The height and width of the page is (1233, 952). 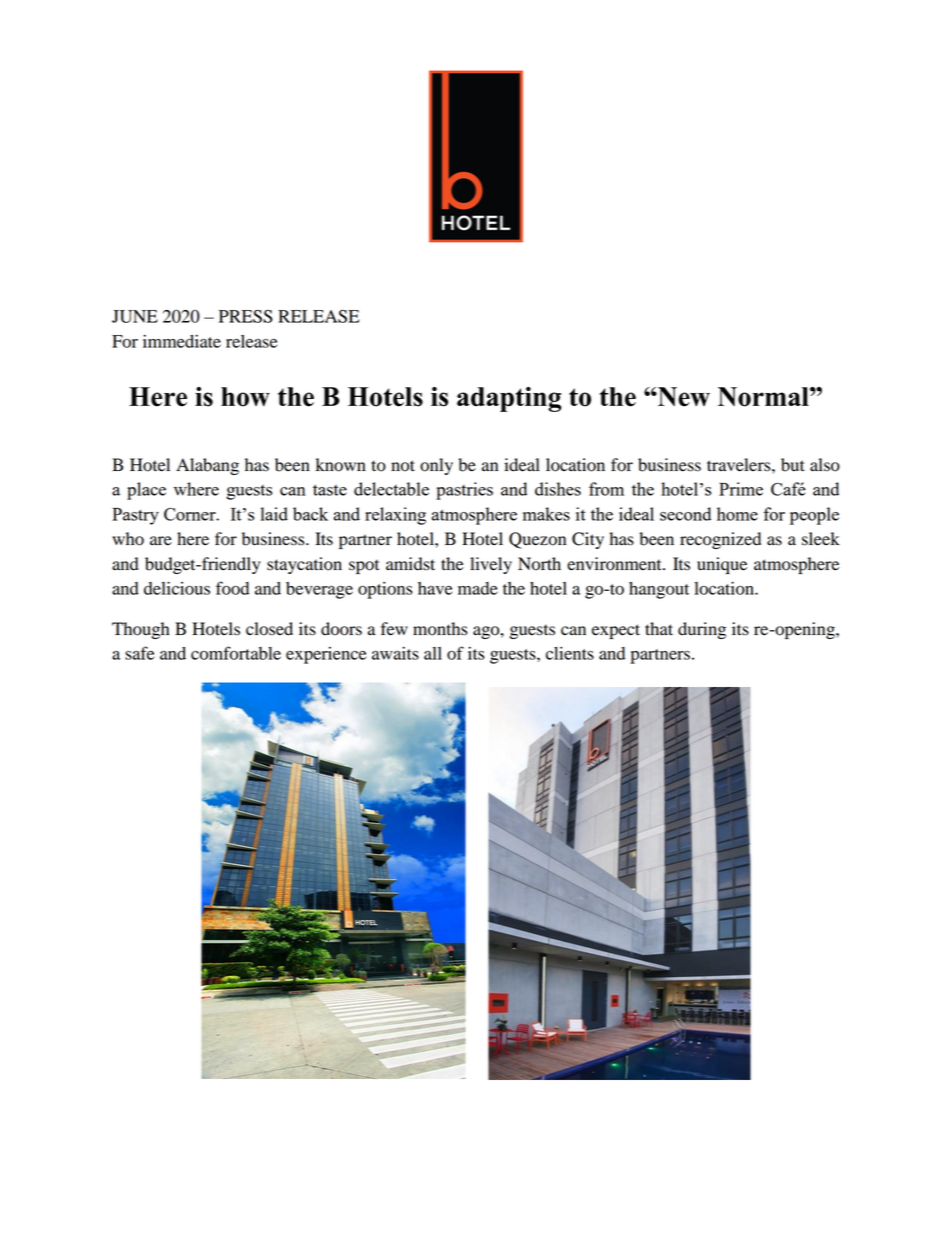 What do you see at coordinates (741, 489) in the page?
I see `Prime` at bounding box center [741, 489].
